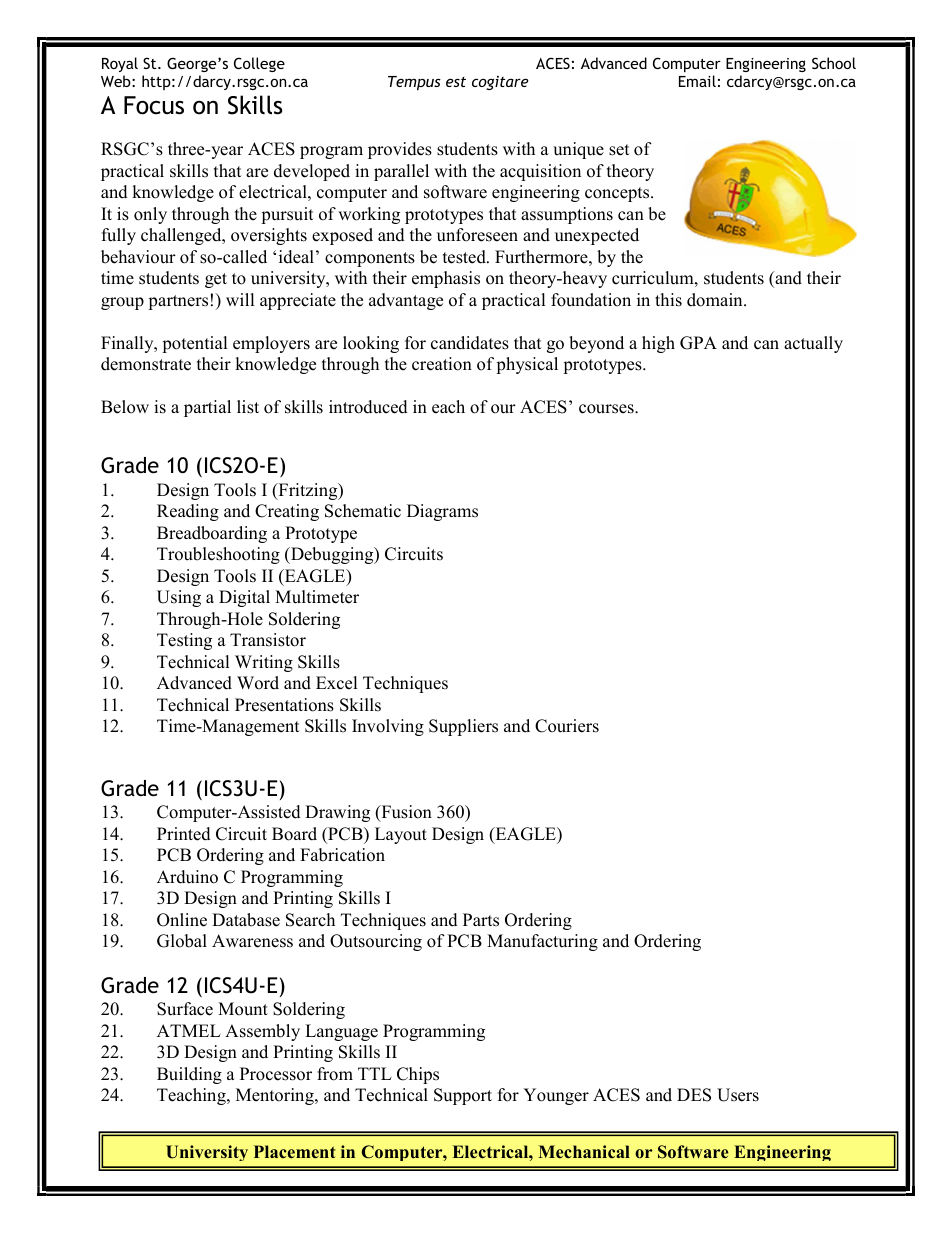 This screenshot has width=952, height=1233. I want to click on Support, so click(463, 1096).
